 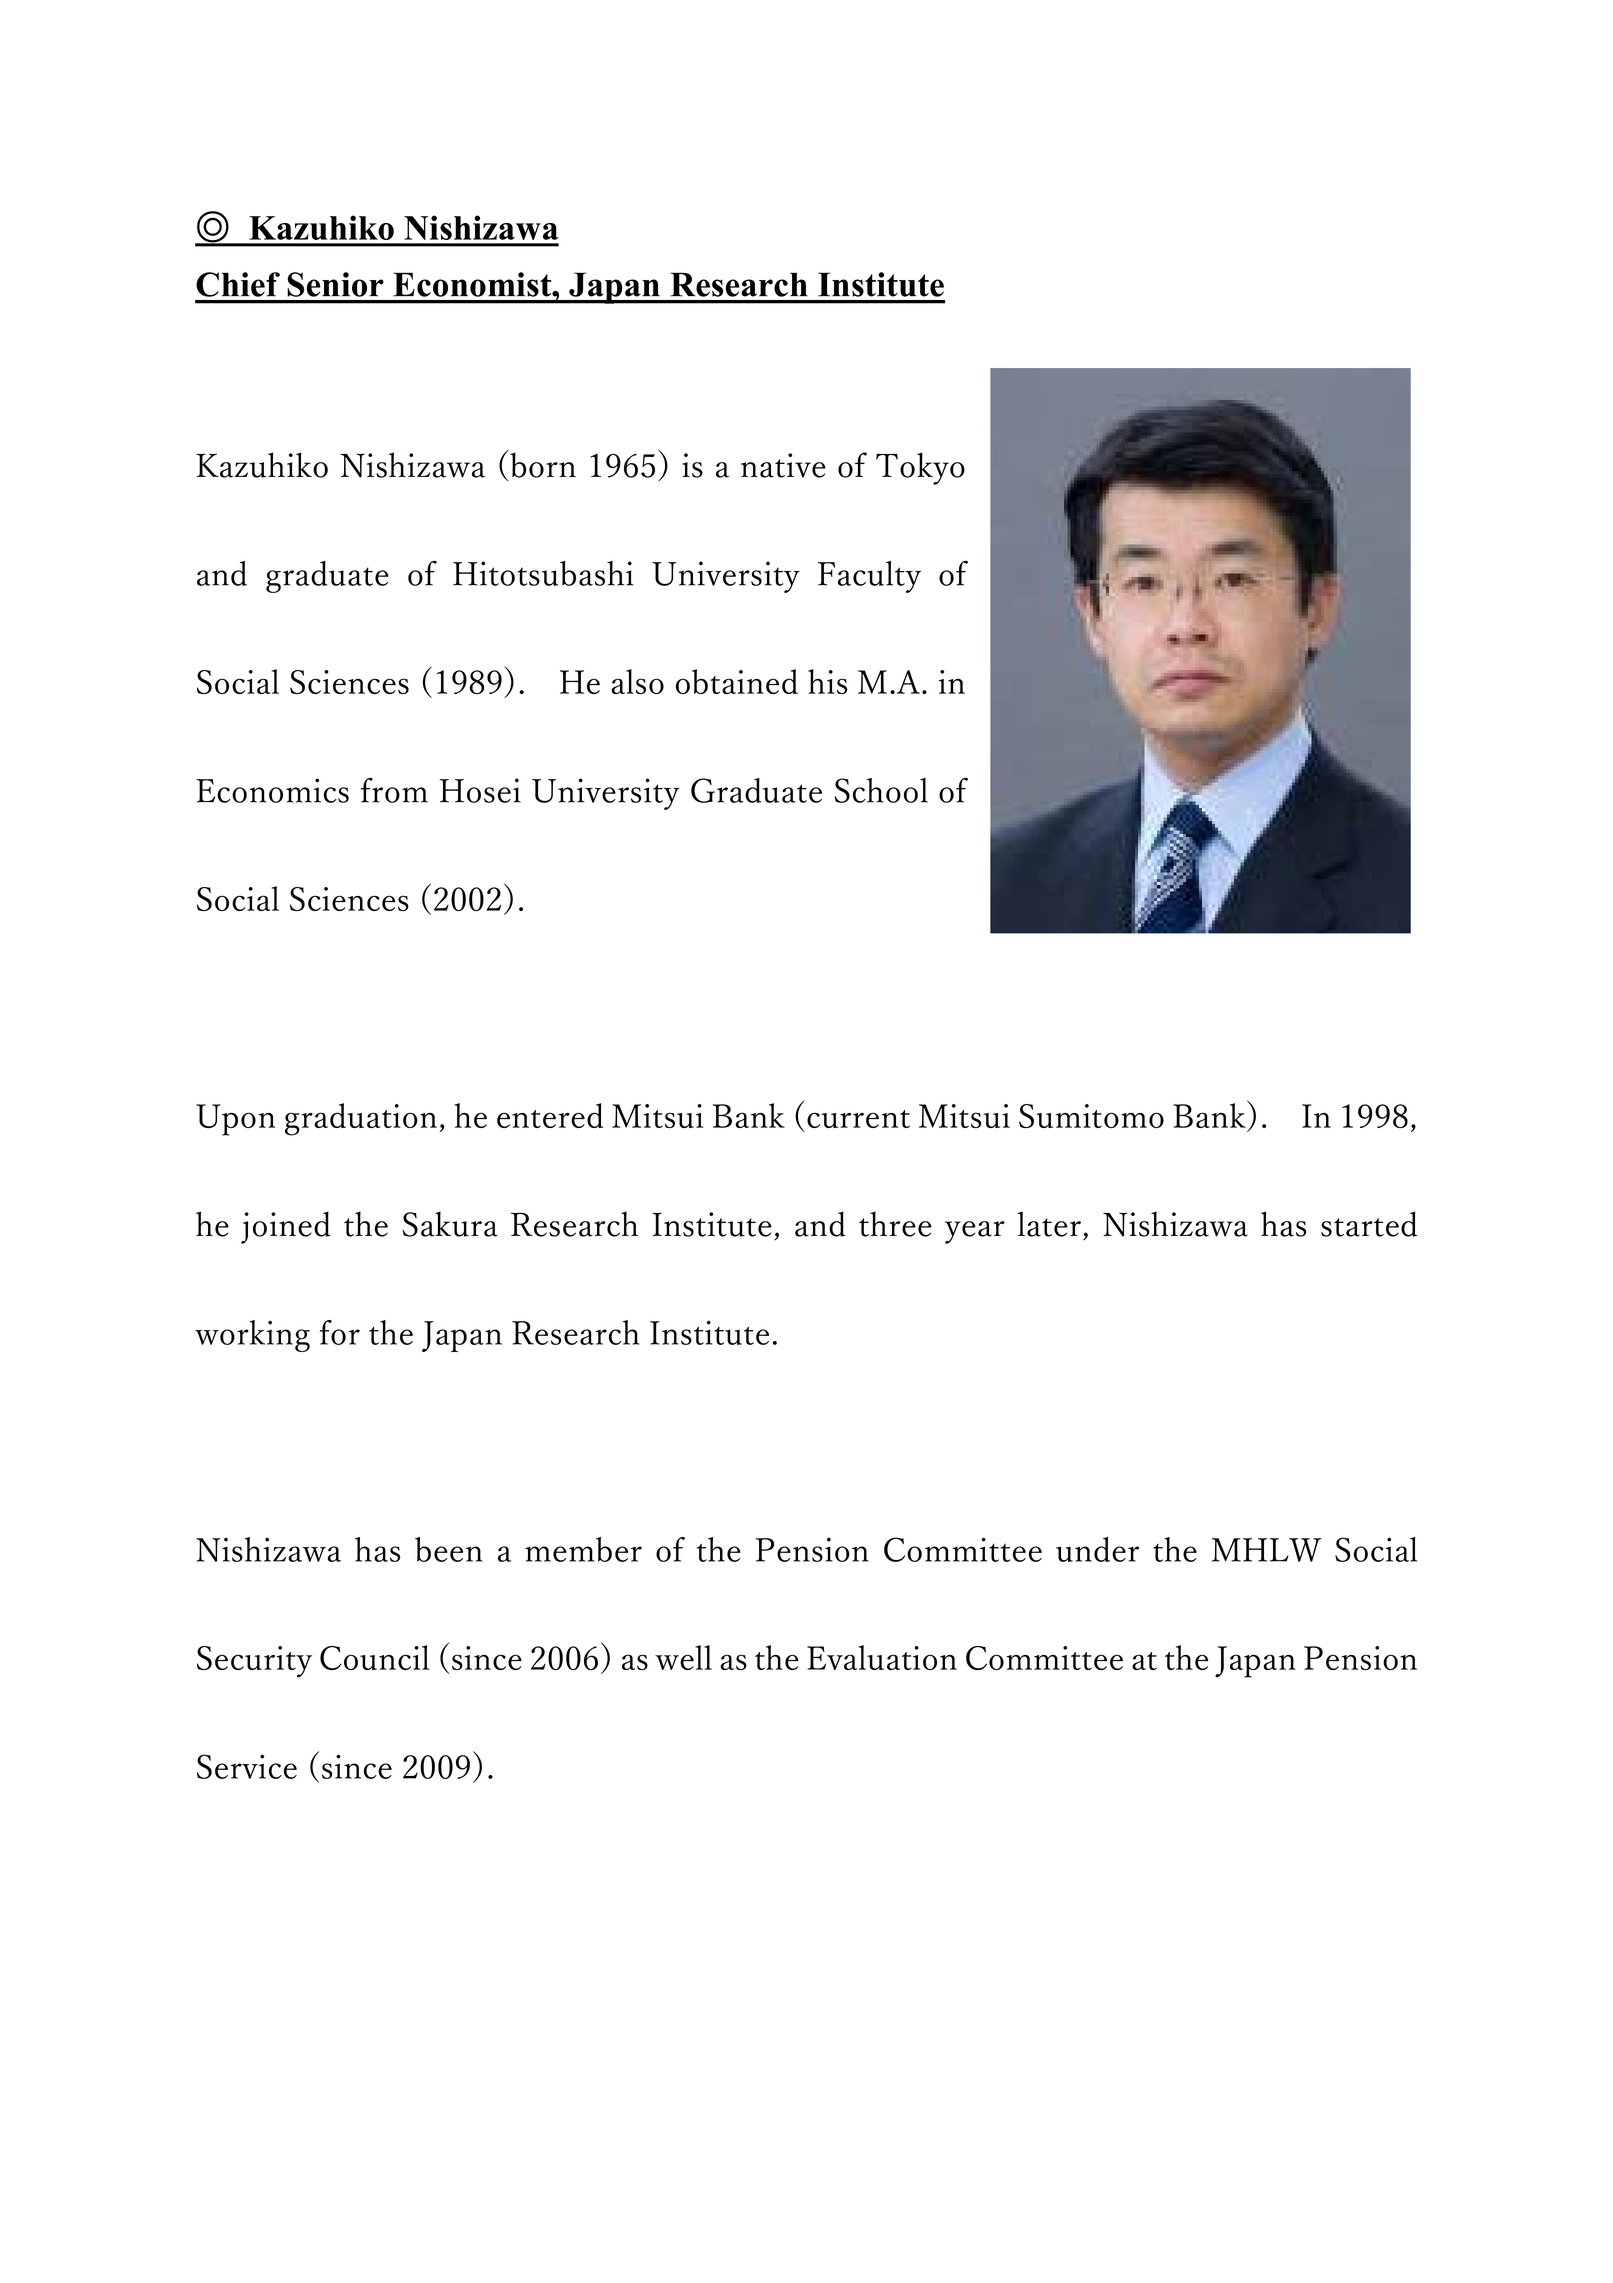 I want to click on native, so click(x=783, y=465).
